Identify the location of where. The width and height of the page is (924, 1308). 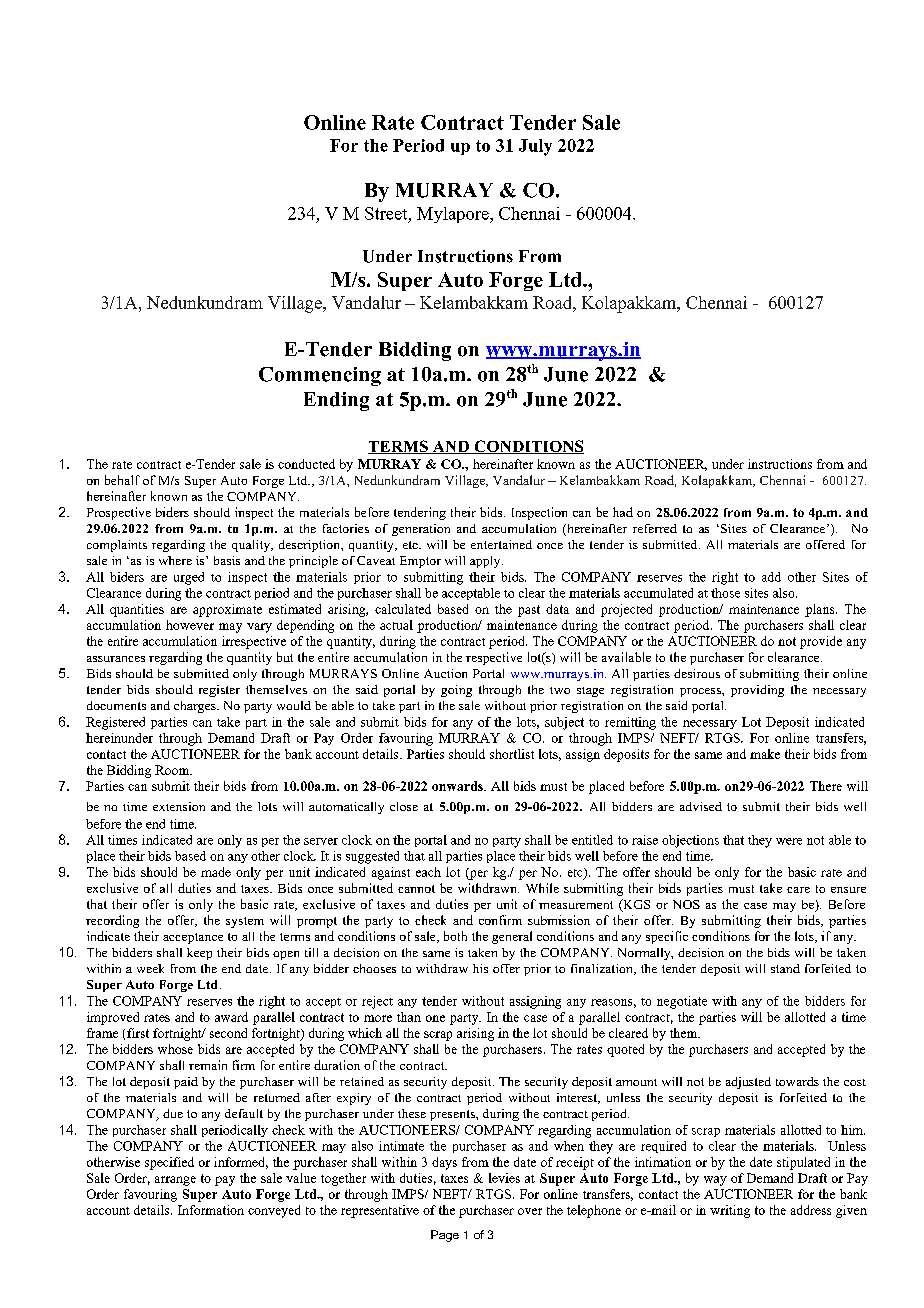
(175, 560).
